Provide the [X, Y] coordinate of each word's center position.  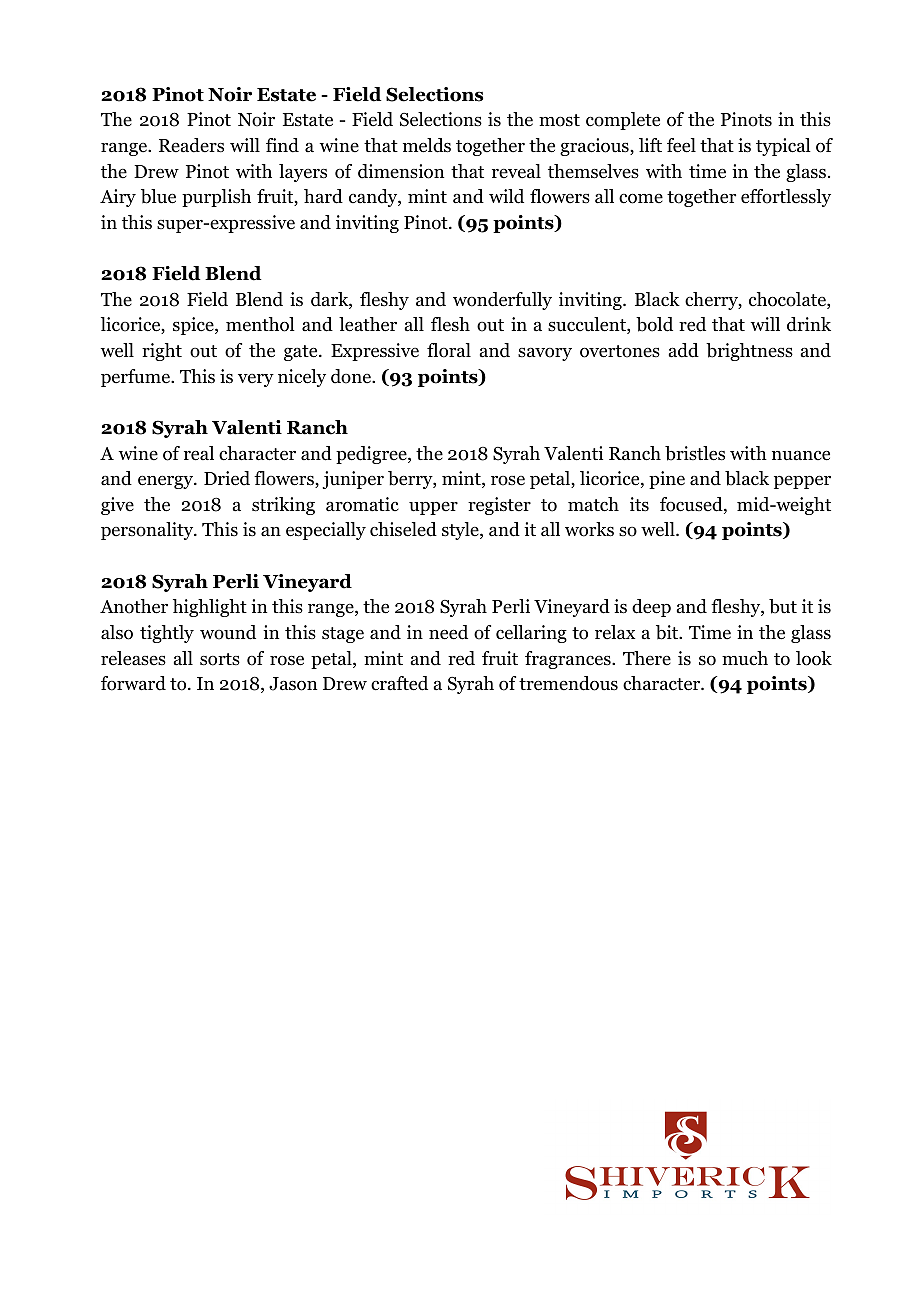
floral [449, 350]
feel [681, 145]
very [256, 380]
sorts [220, 659]
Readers [191, 145]
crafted [399, 683]
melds [427, 145]
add [684, 350]
